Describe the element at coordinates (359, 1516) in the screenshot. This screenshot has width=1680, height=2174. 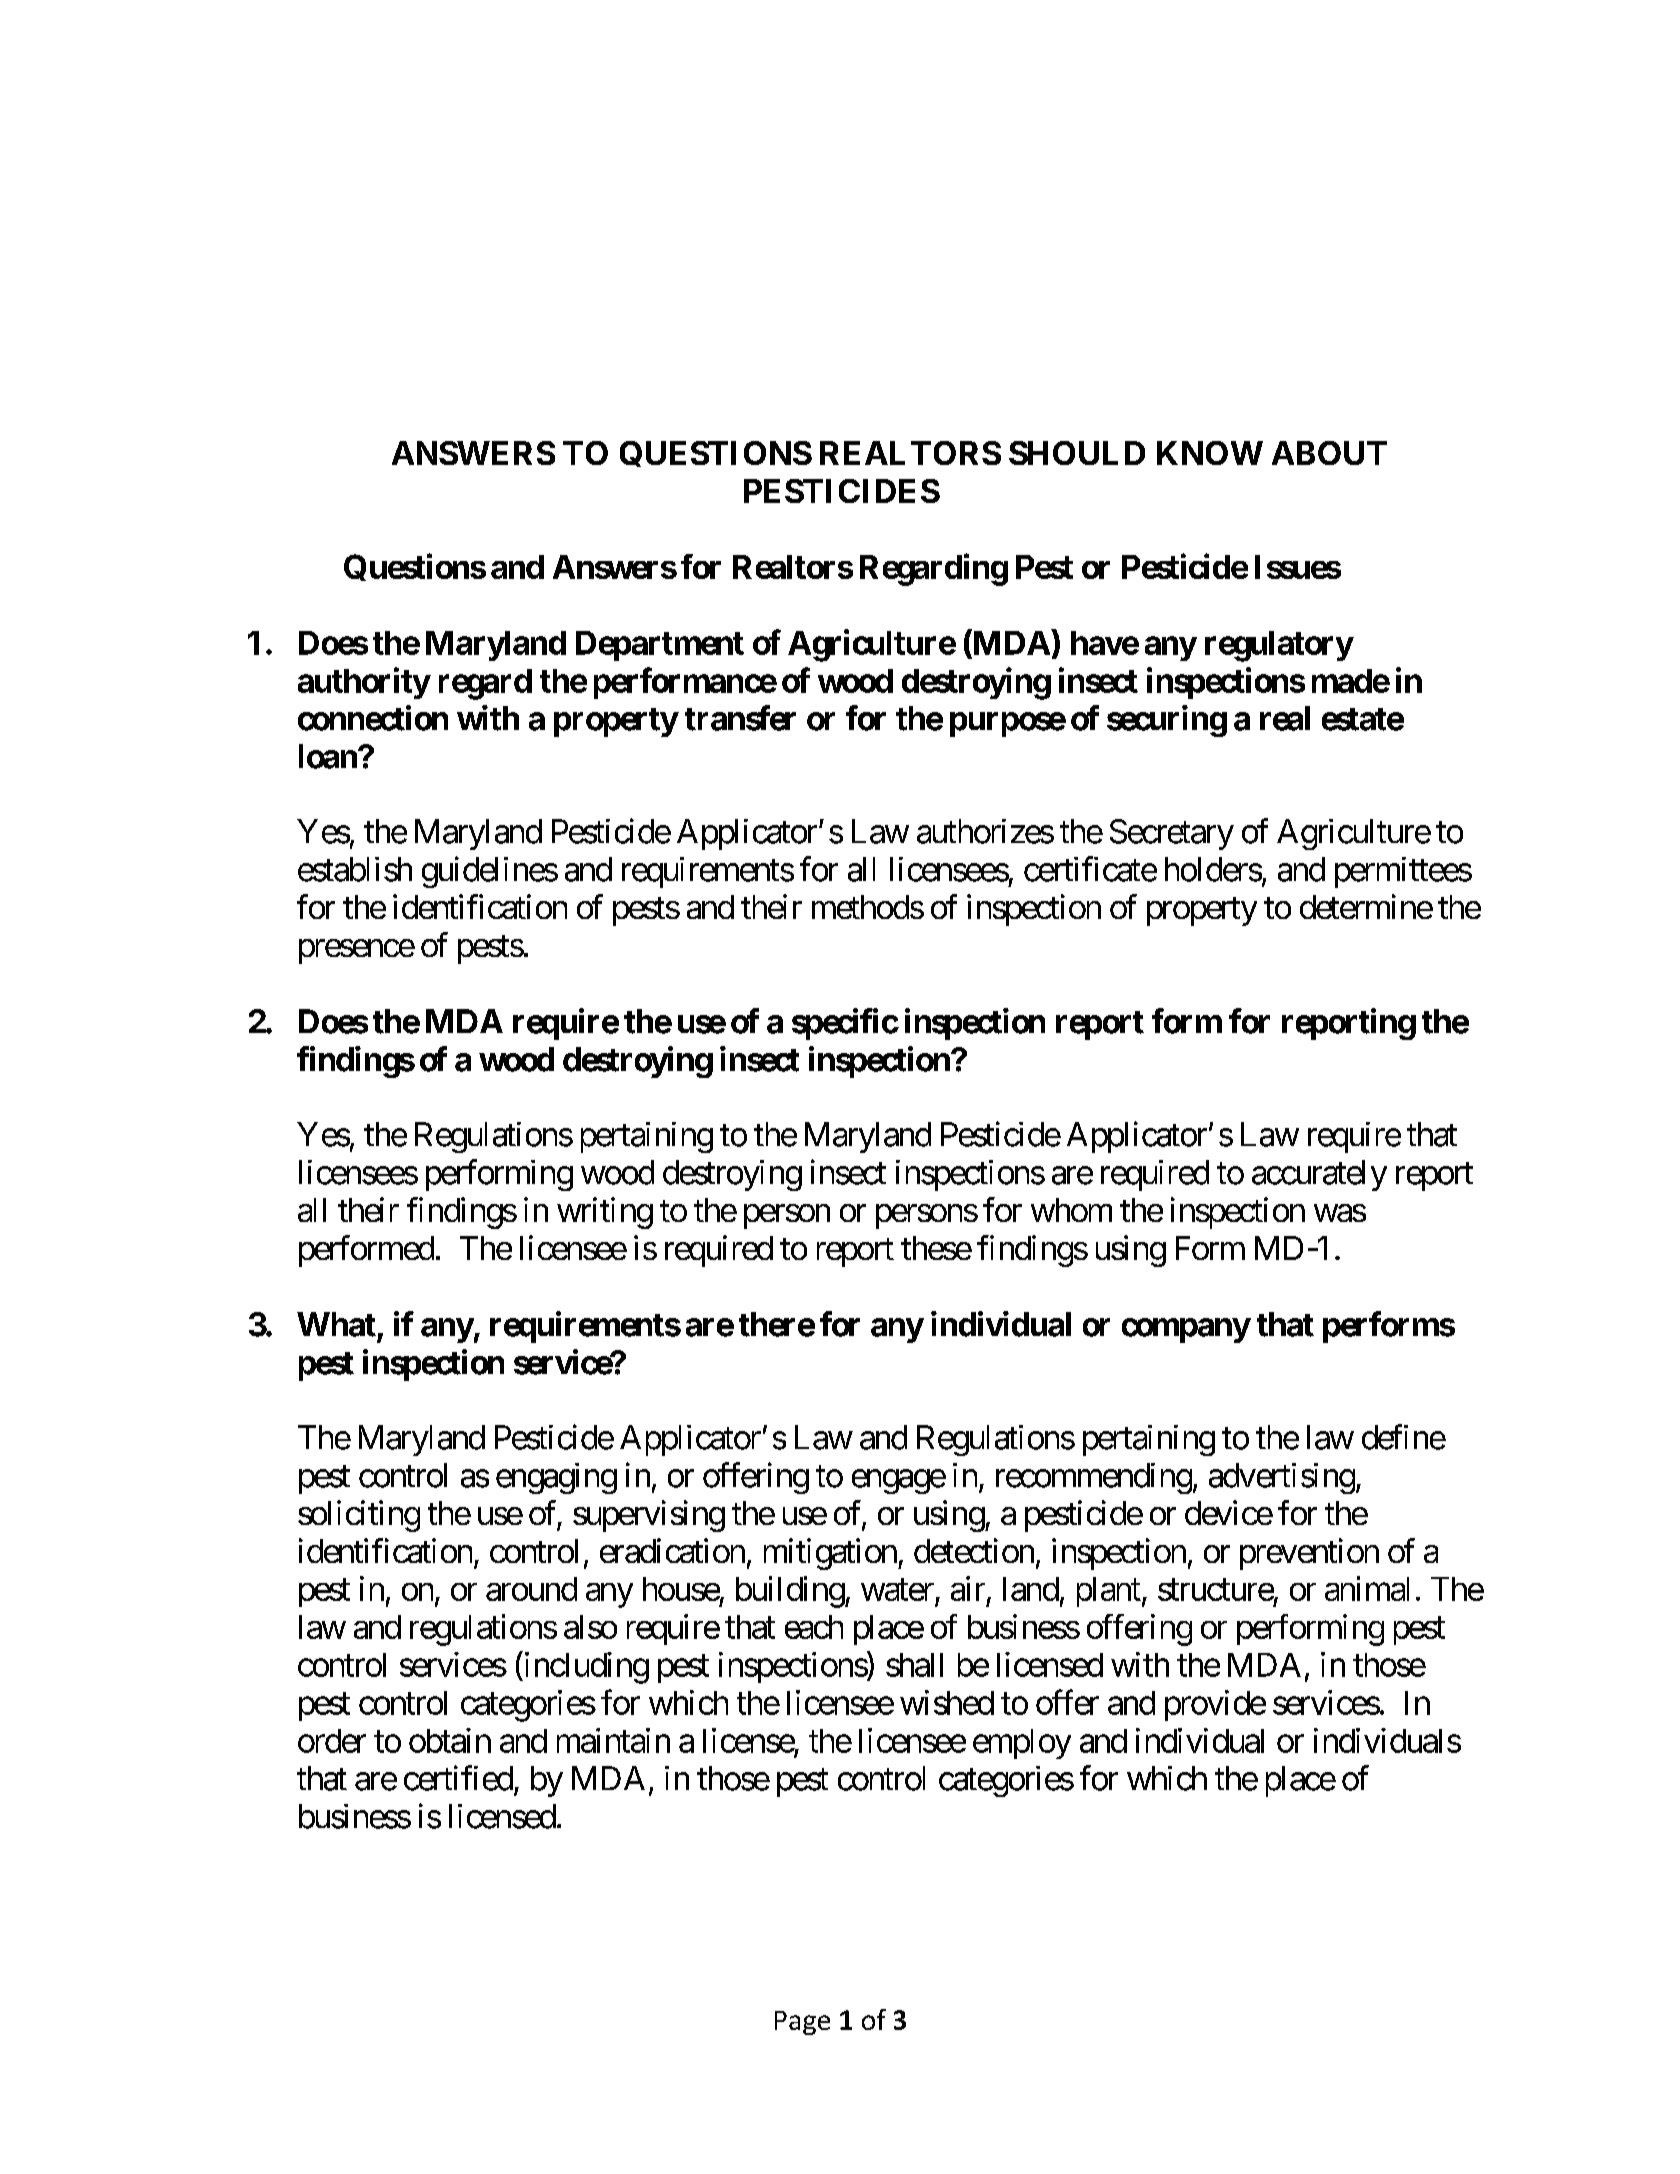
I see `soliciting` at that location.
